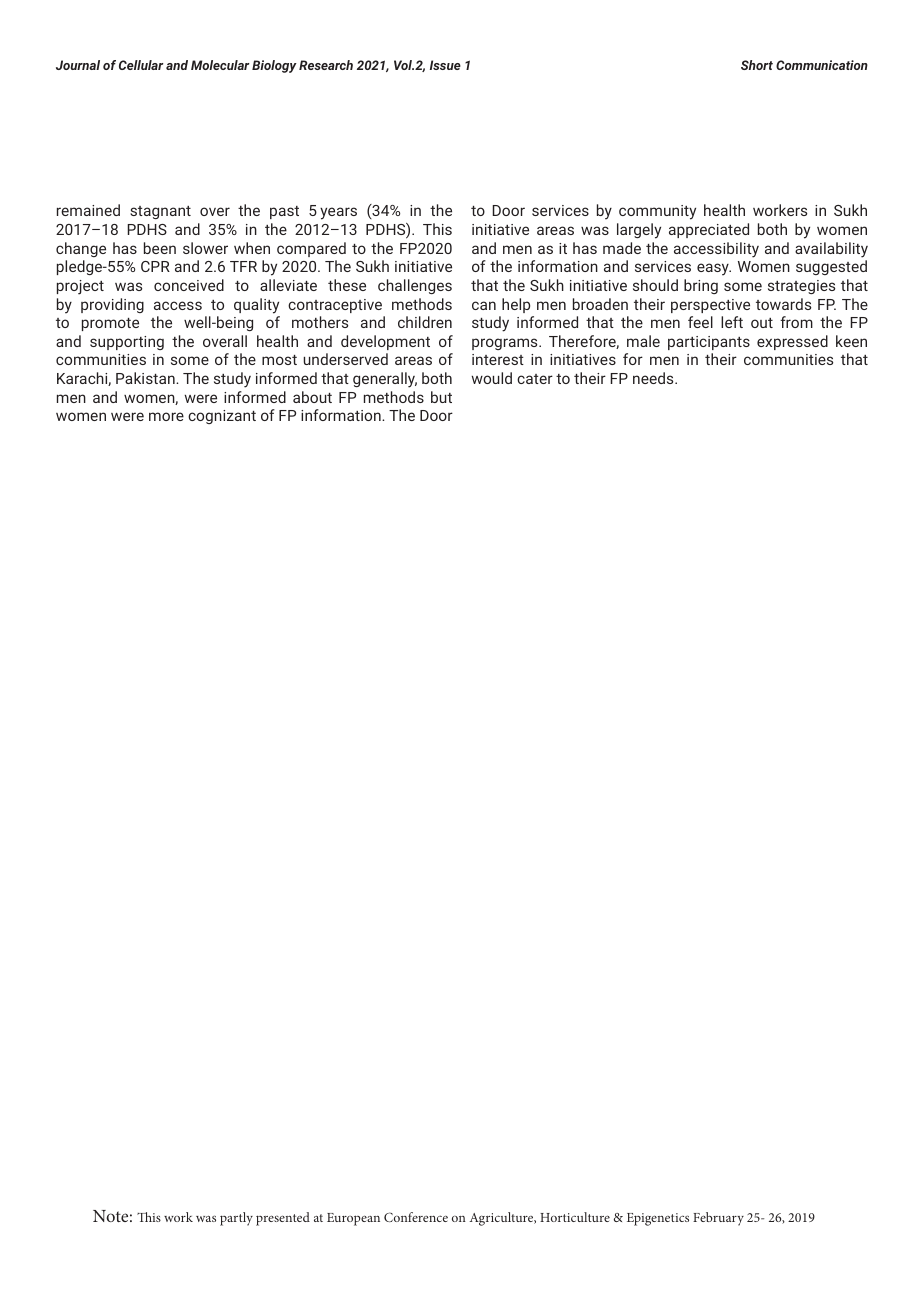 The image size is (924, 1308). I want to click on more, so click(166, 416).
